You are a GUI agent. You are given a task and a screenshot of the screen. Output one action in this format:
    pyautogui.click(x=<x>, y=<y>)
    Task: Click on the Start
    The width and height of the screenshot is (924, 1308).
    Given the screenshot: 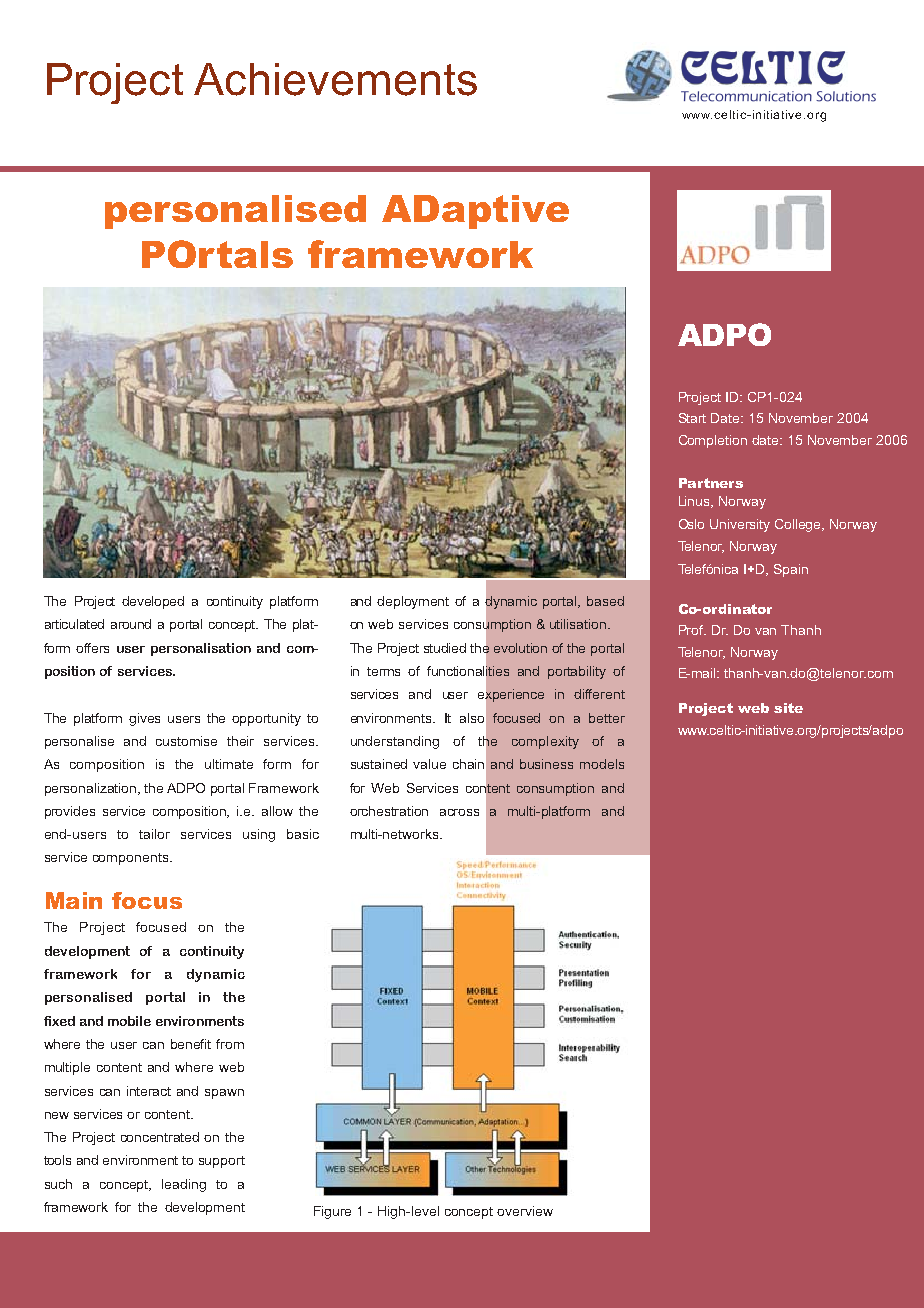 What is the action you would take?
    pyautogui.click(x=692, y=418)
